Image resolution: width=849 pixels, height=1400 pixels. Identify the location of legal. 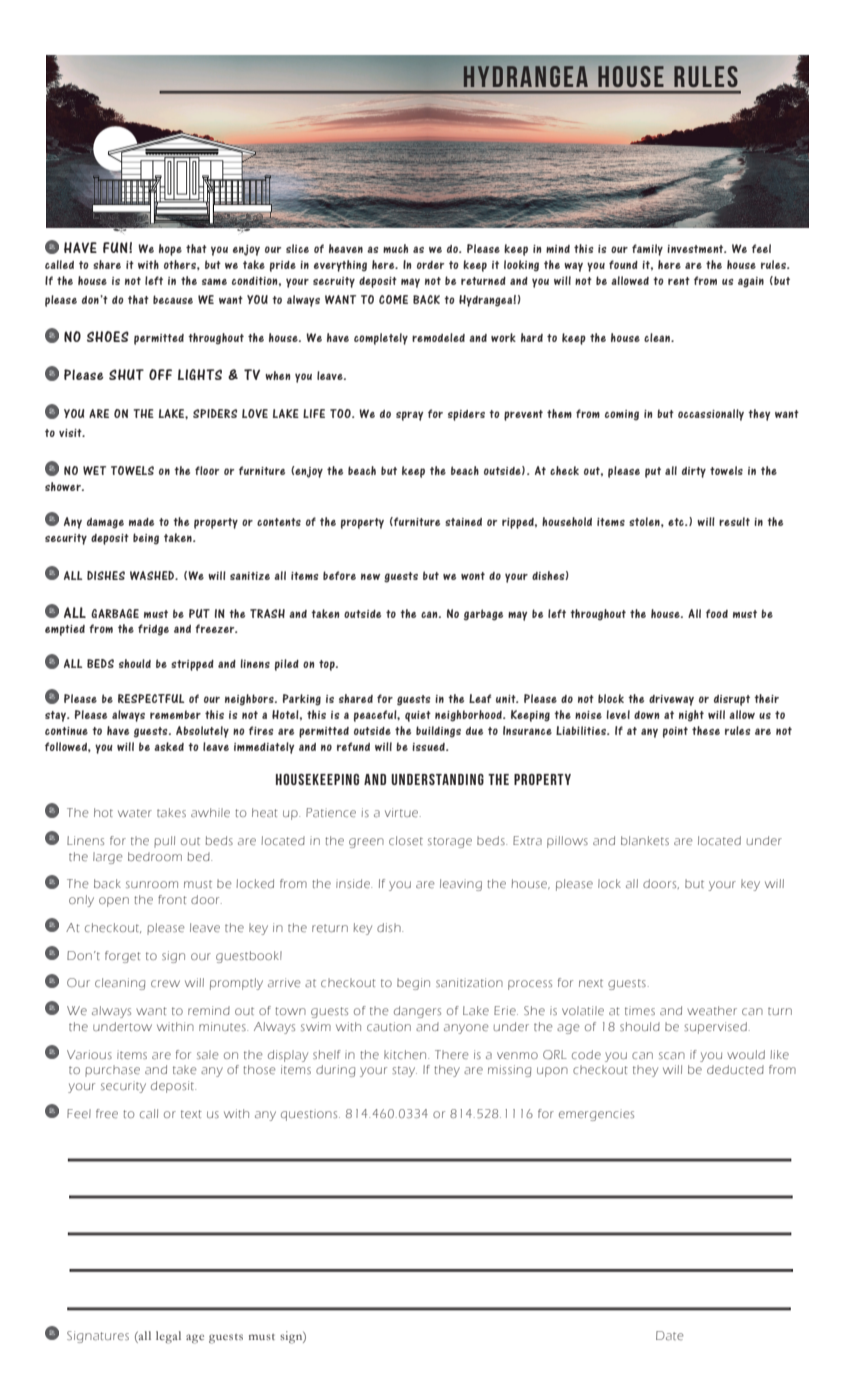
(168, 1337).
